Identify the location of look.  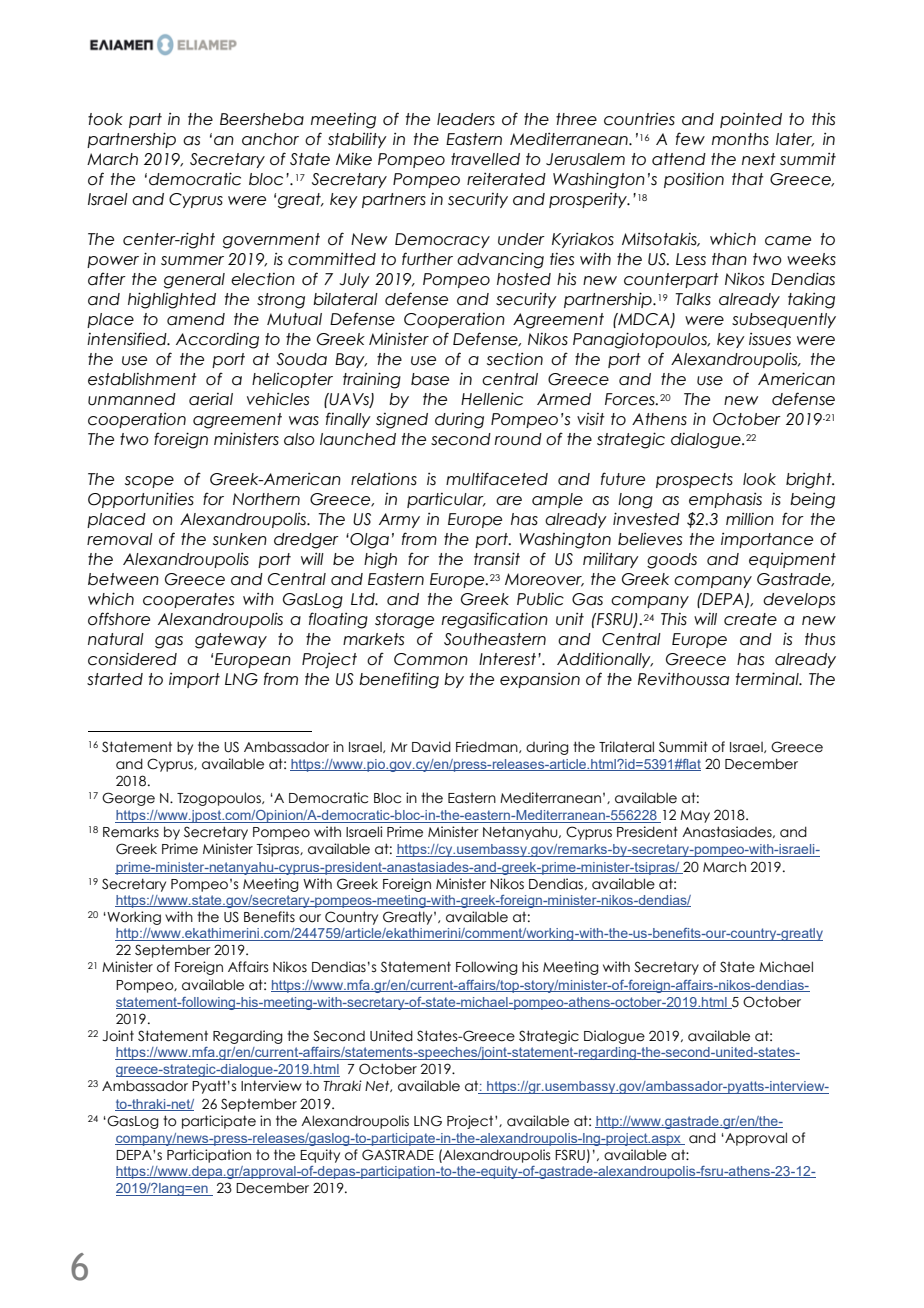
(759, 479).
